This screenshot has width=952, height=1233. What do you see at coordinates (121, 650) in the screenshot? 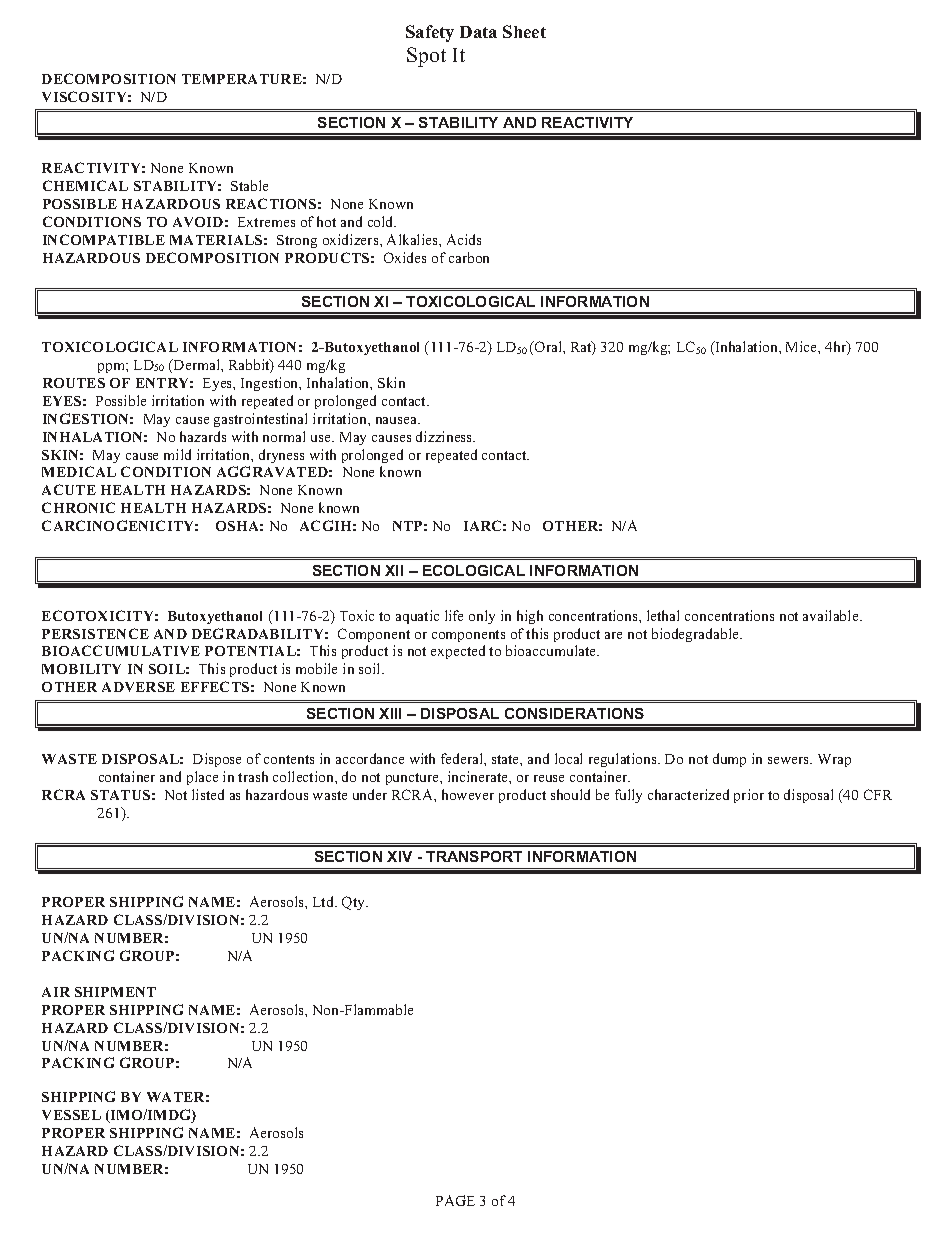
I see `BIOACCUMULATIVE` at bounding box center [121, 650].
